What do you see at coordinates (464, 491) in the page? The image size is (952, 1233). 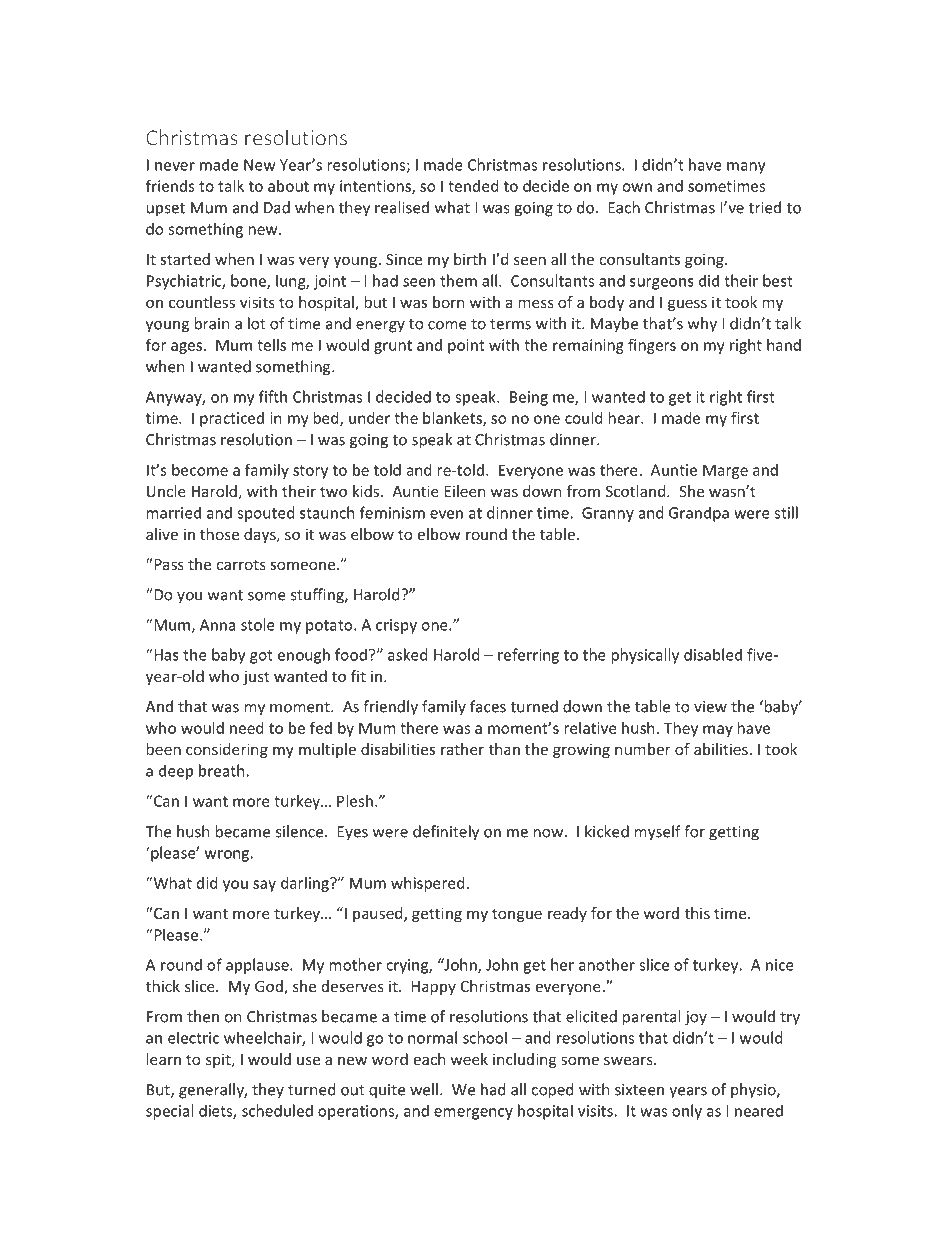 I see `Eileen` at bounding box center [464, 491].
